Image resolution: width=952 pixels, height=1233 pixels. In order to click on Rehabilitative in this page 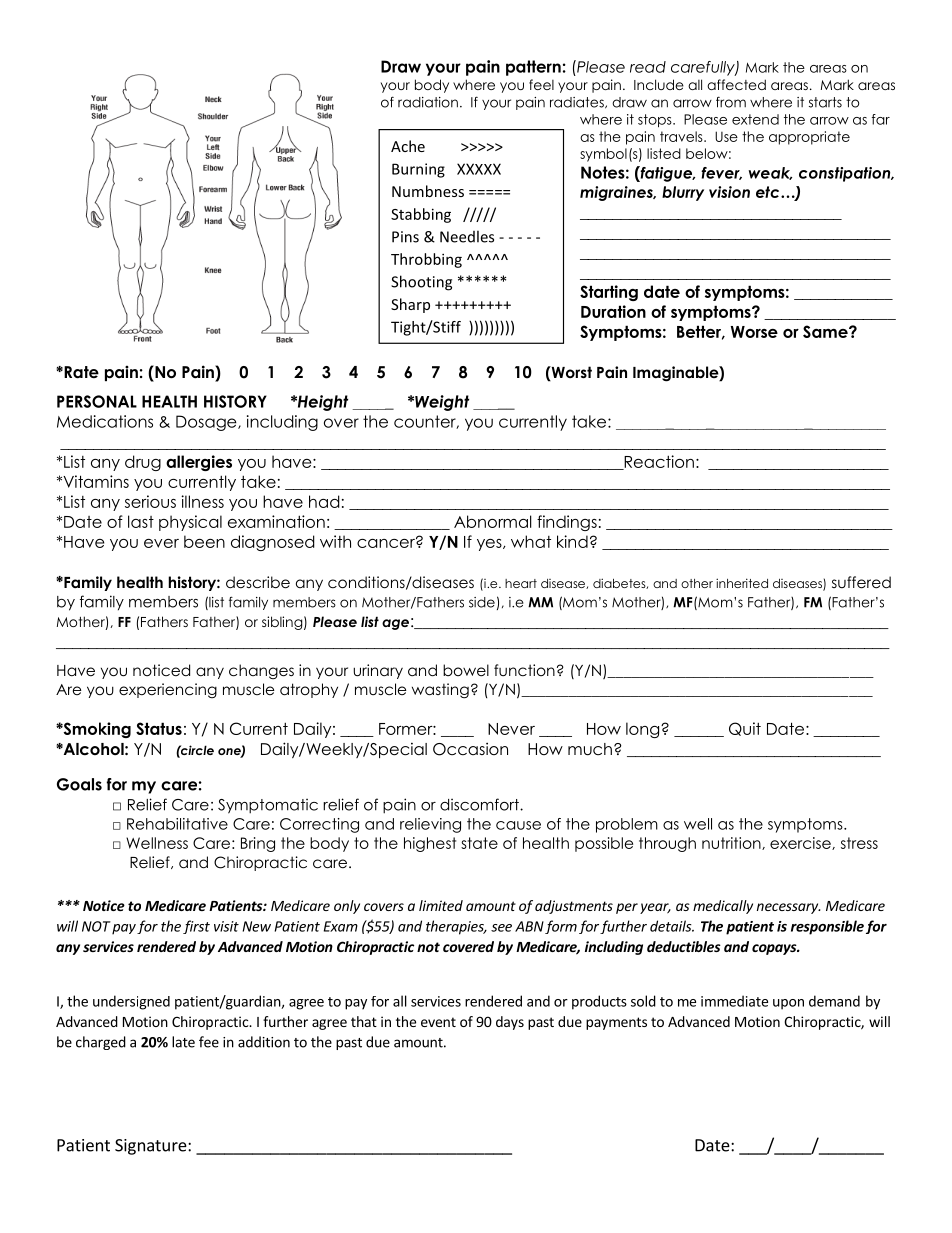, I will do `click(177, 824)`.
